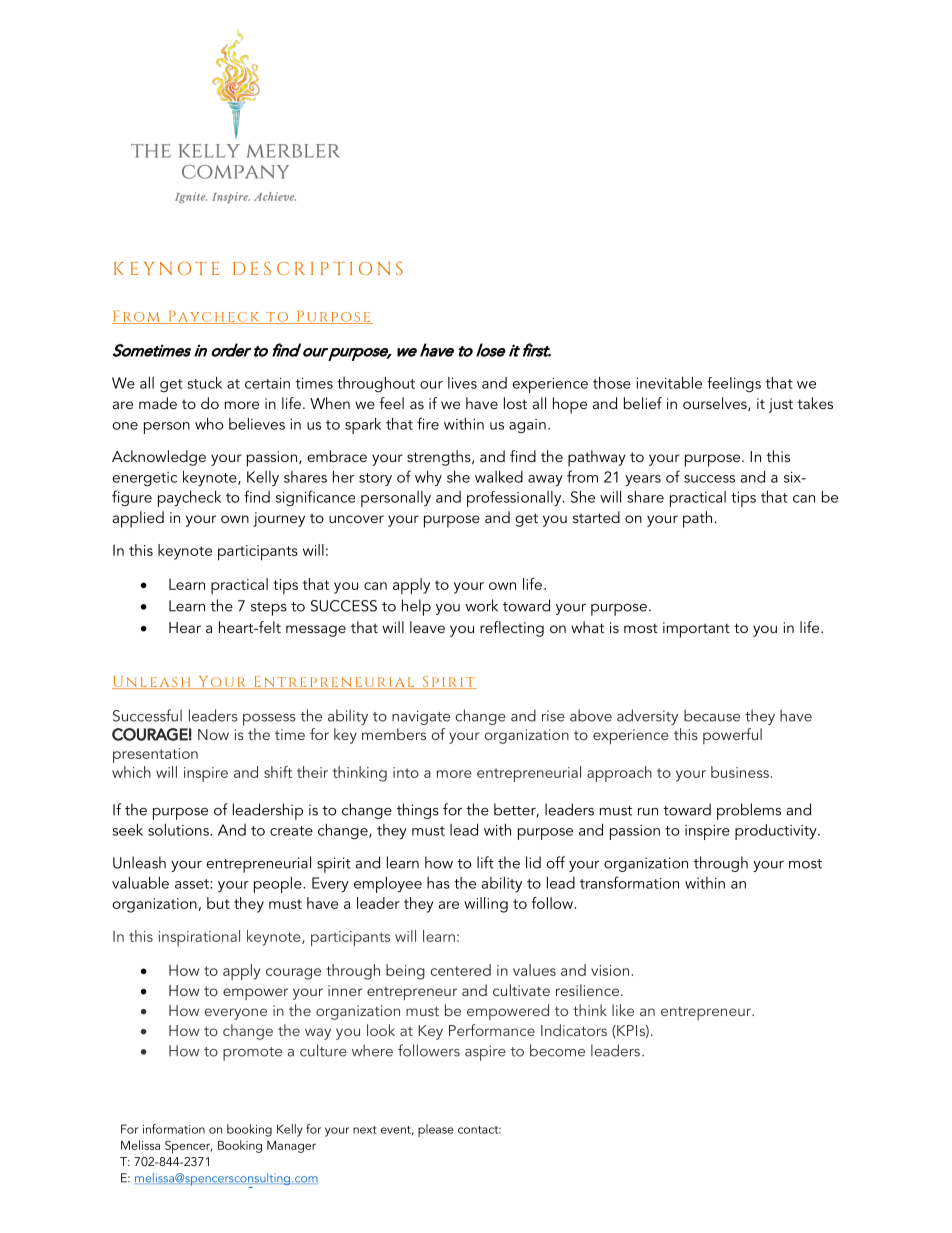 The height and width of the document is (1233, 952). Describe the element at coordinates (696, 630) in the document. I see `important` at that location.
